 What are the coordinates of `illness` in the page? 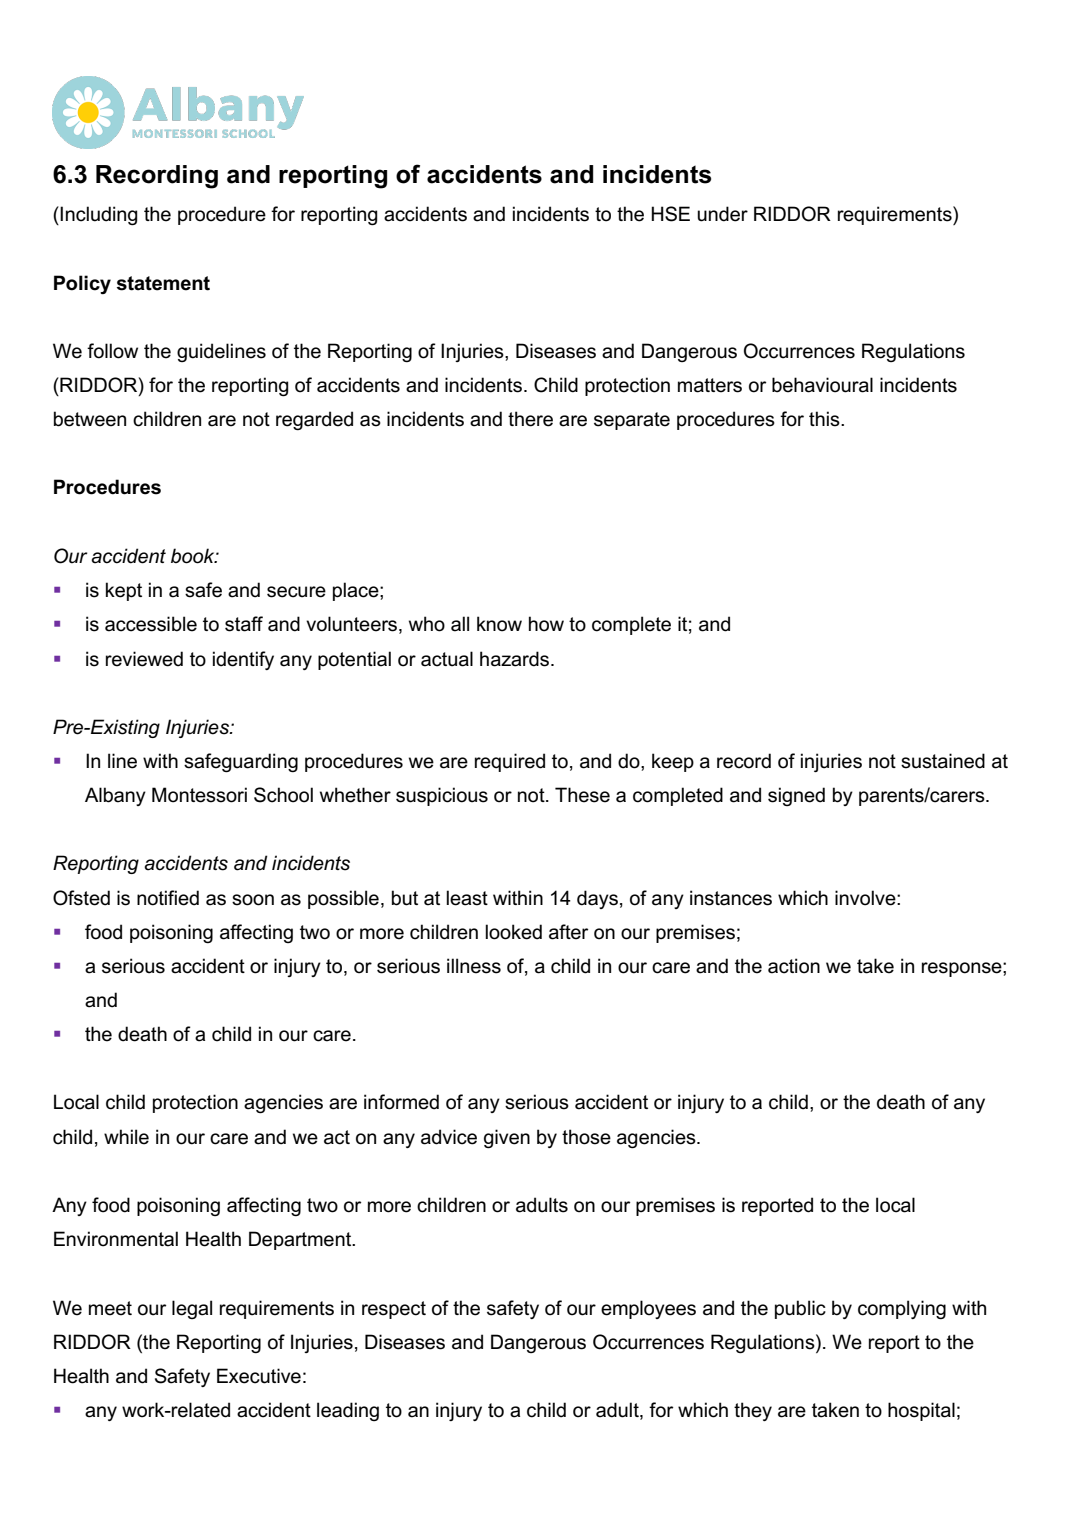 It's located at (474, 966).
